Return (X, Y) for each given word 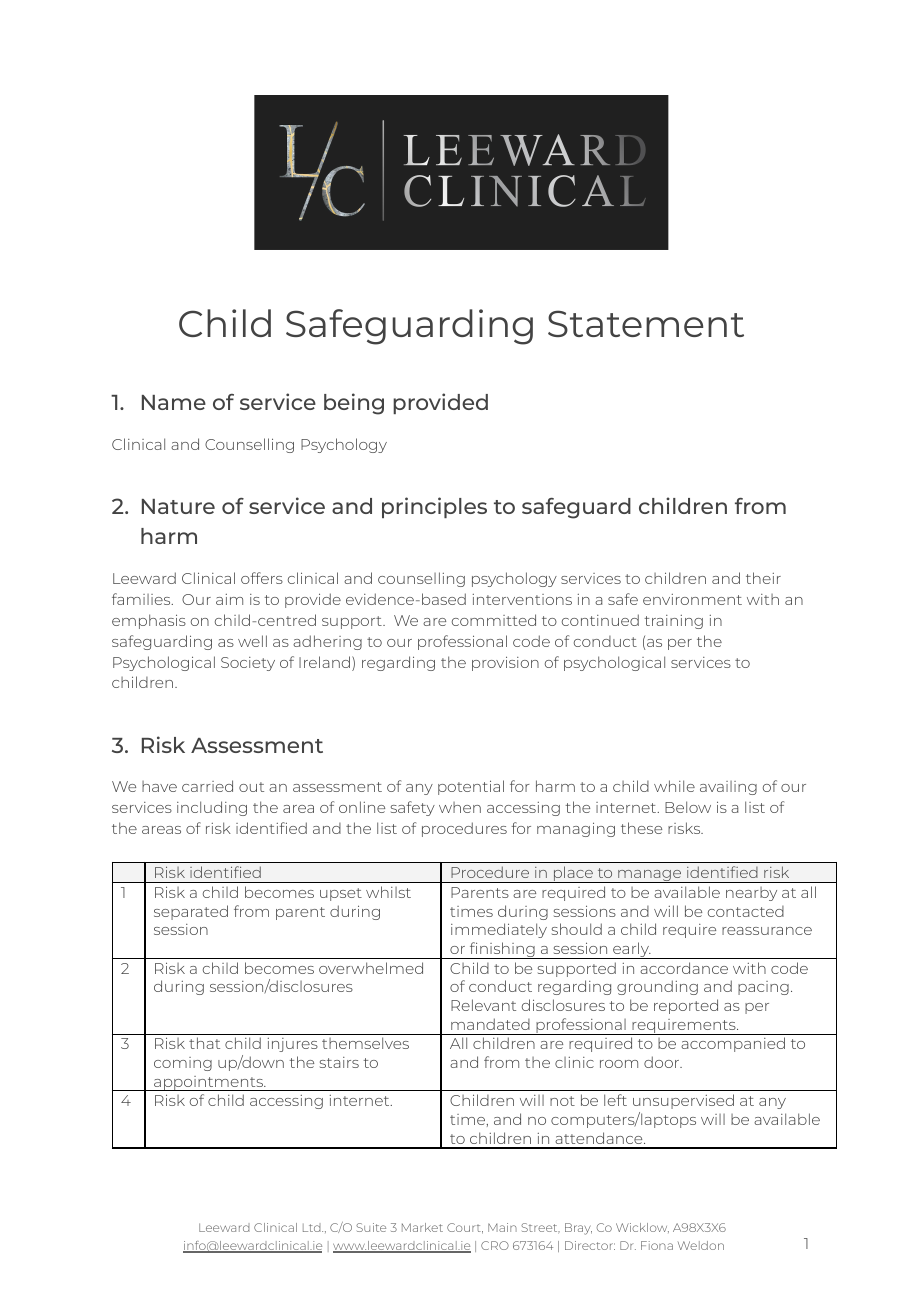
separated (191, 912)
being (354, 404)
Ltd (313, 1227)
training (673, 622)
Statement (646, 323)
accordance (684, 968)
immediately (499, 930)
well (252, 641)
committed (494, 620)
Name (174, 402)
